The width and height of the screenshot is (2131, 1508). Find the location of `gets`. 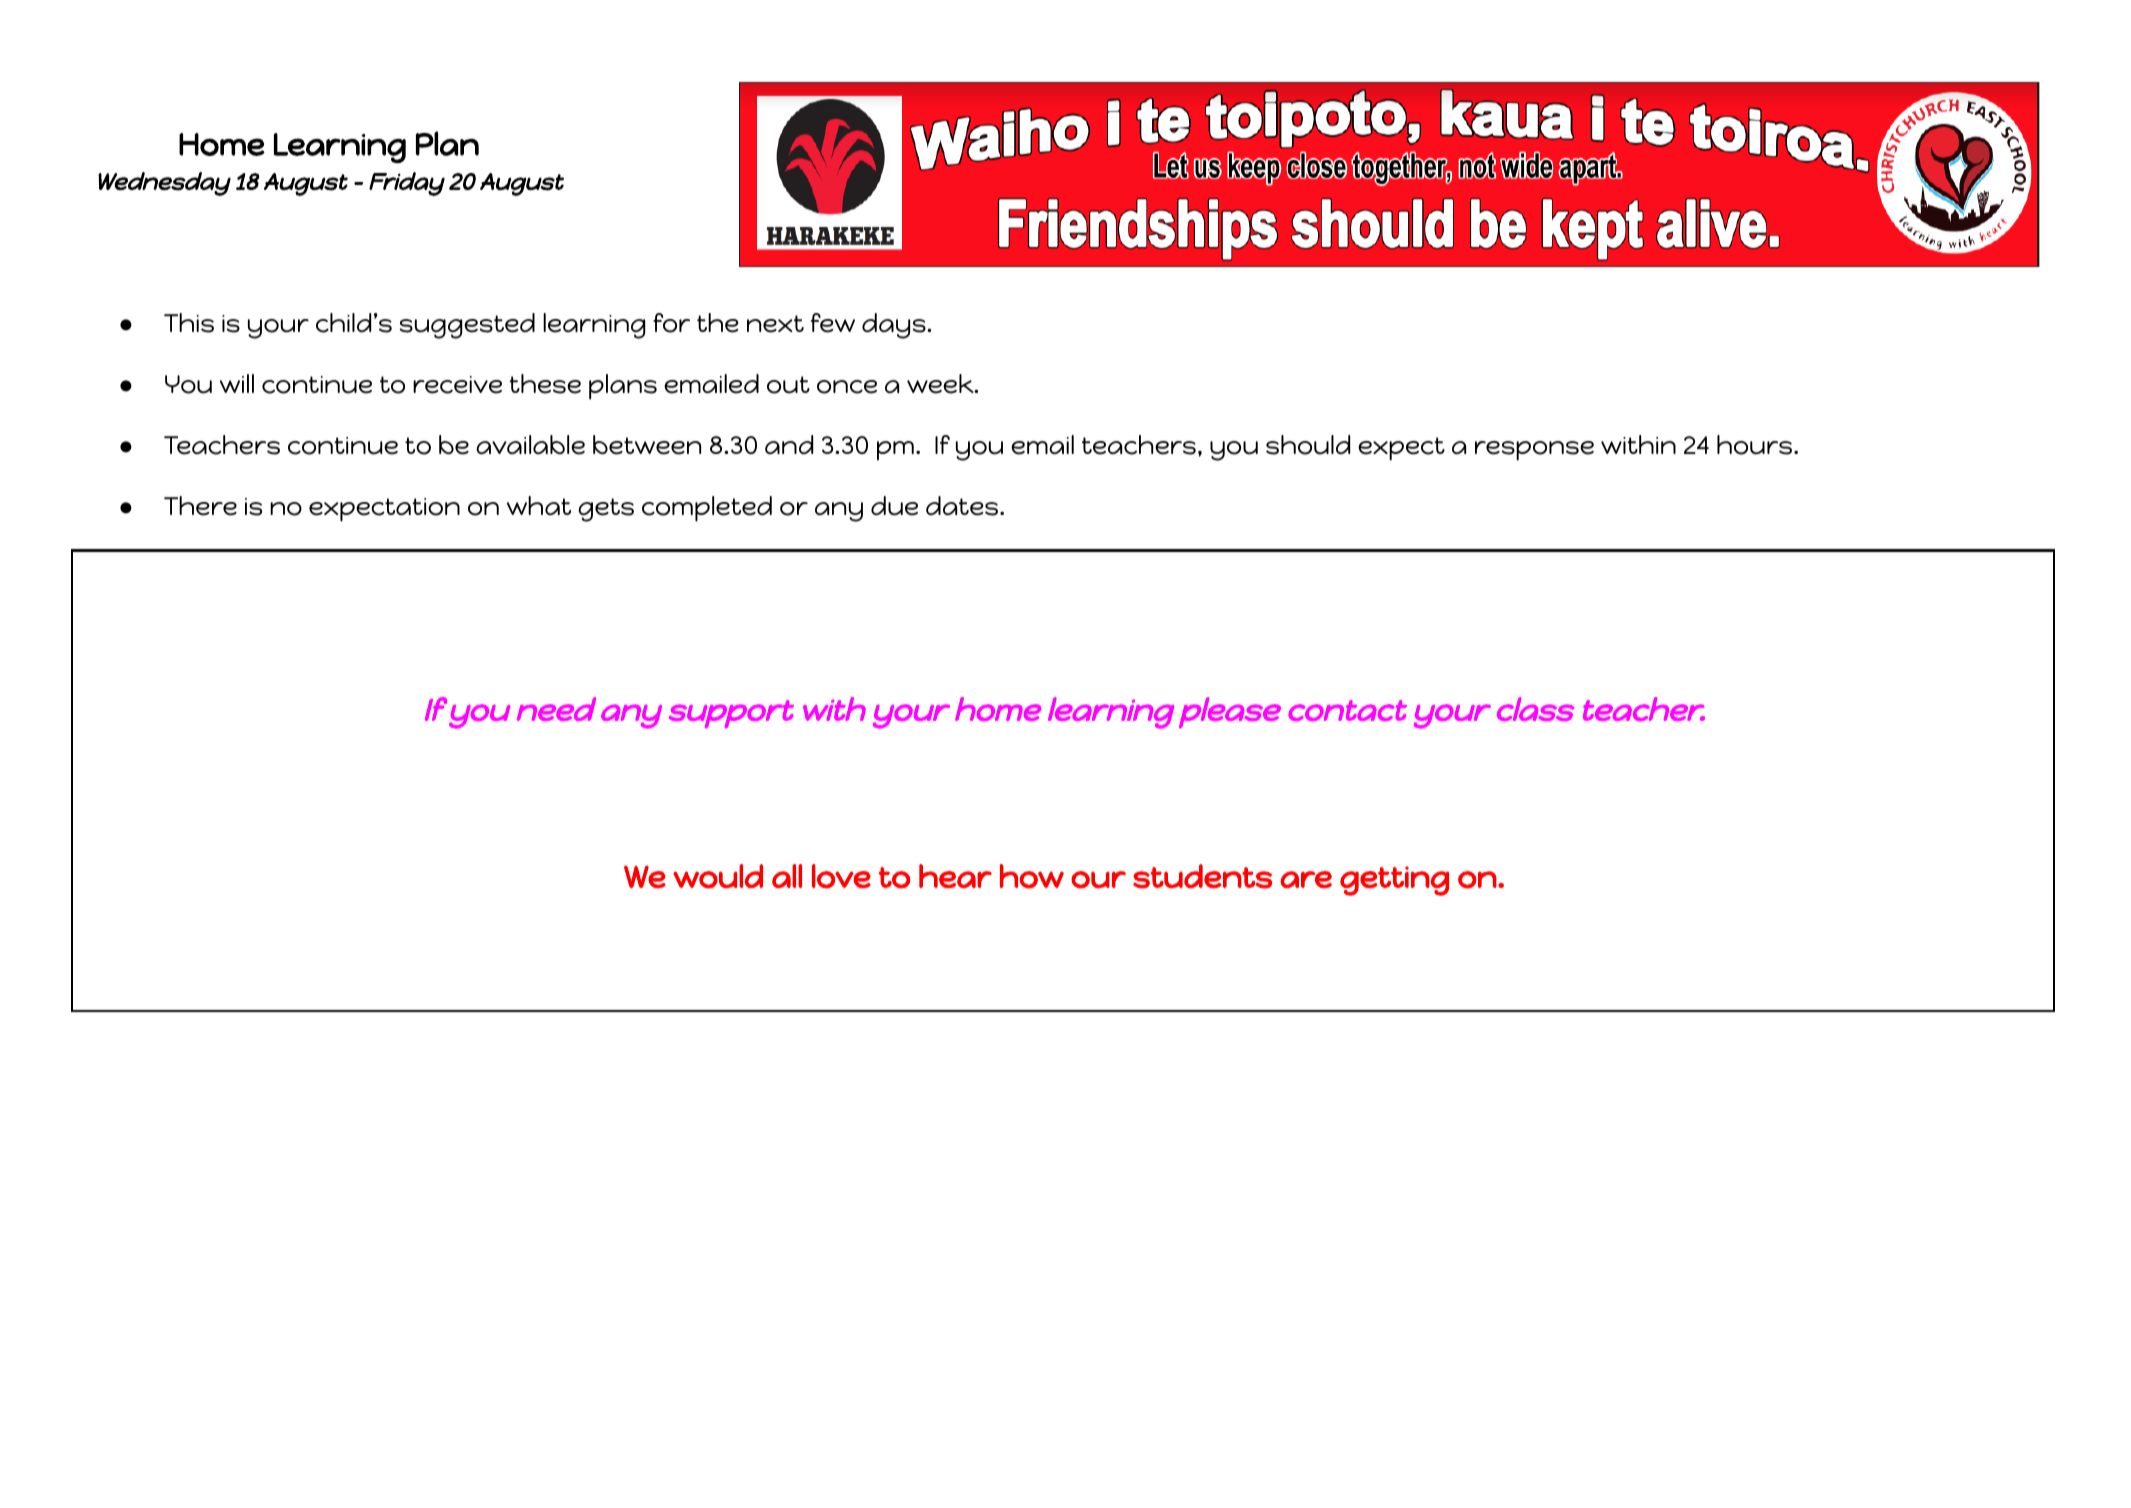

gets is located at coordinates (606, 510).
